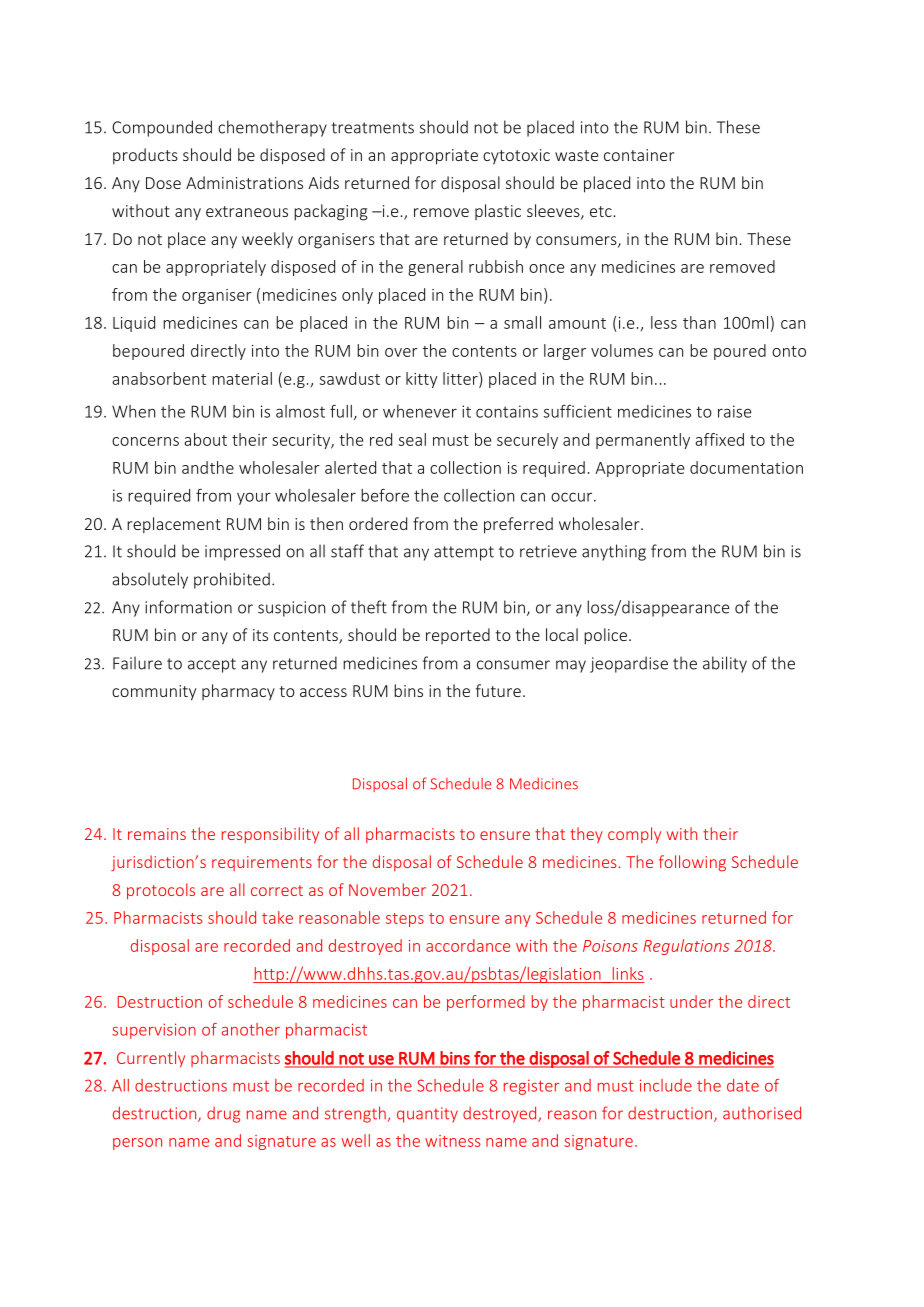 The image size is (924, 1307). I want to click on Administrations, so click(244, 182).
